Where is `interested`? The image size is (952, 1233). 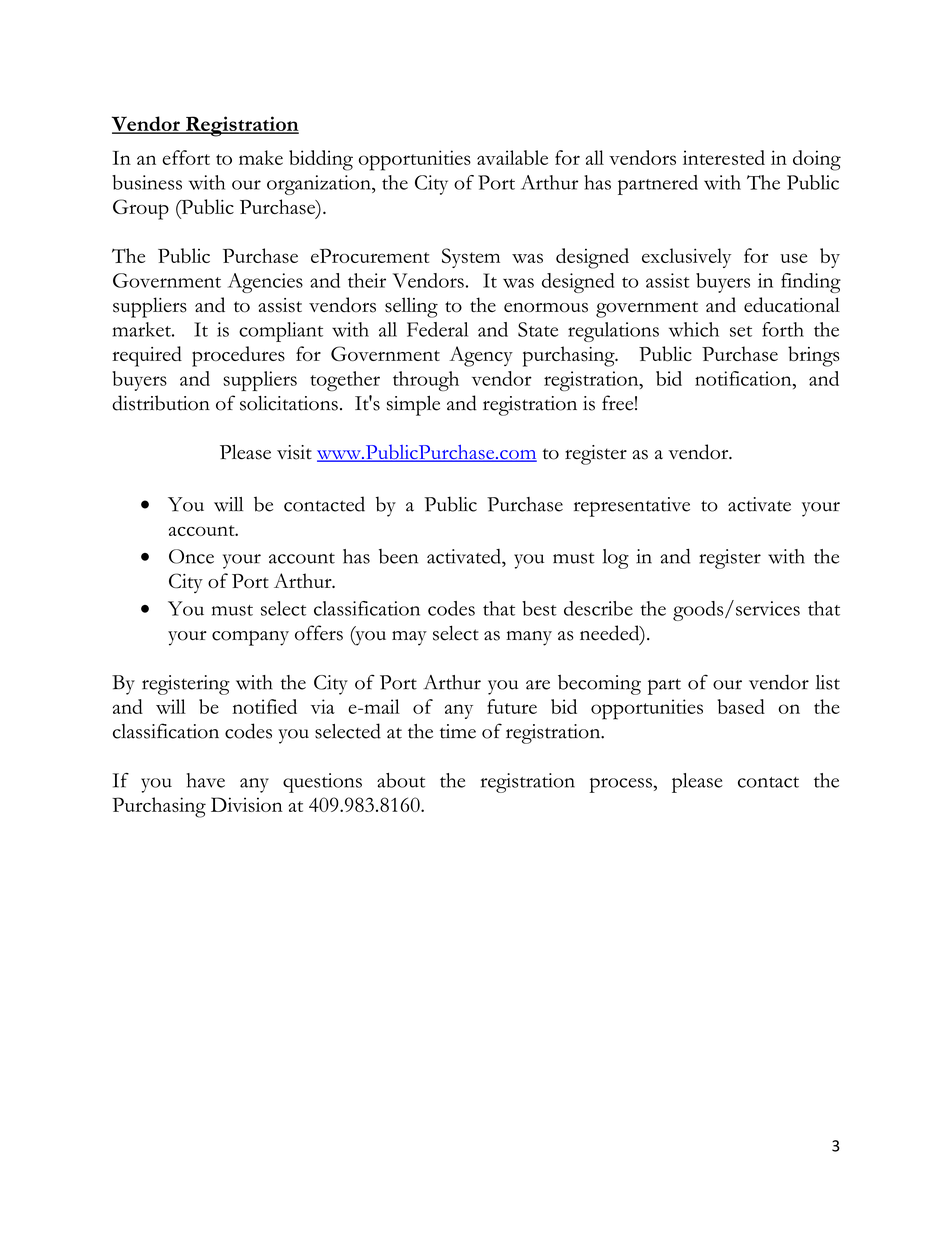 interested is located at coordinates (724, 157).
